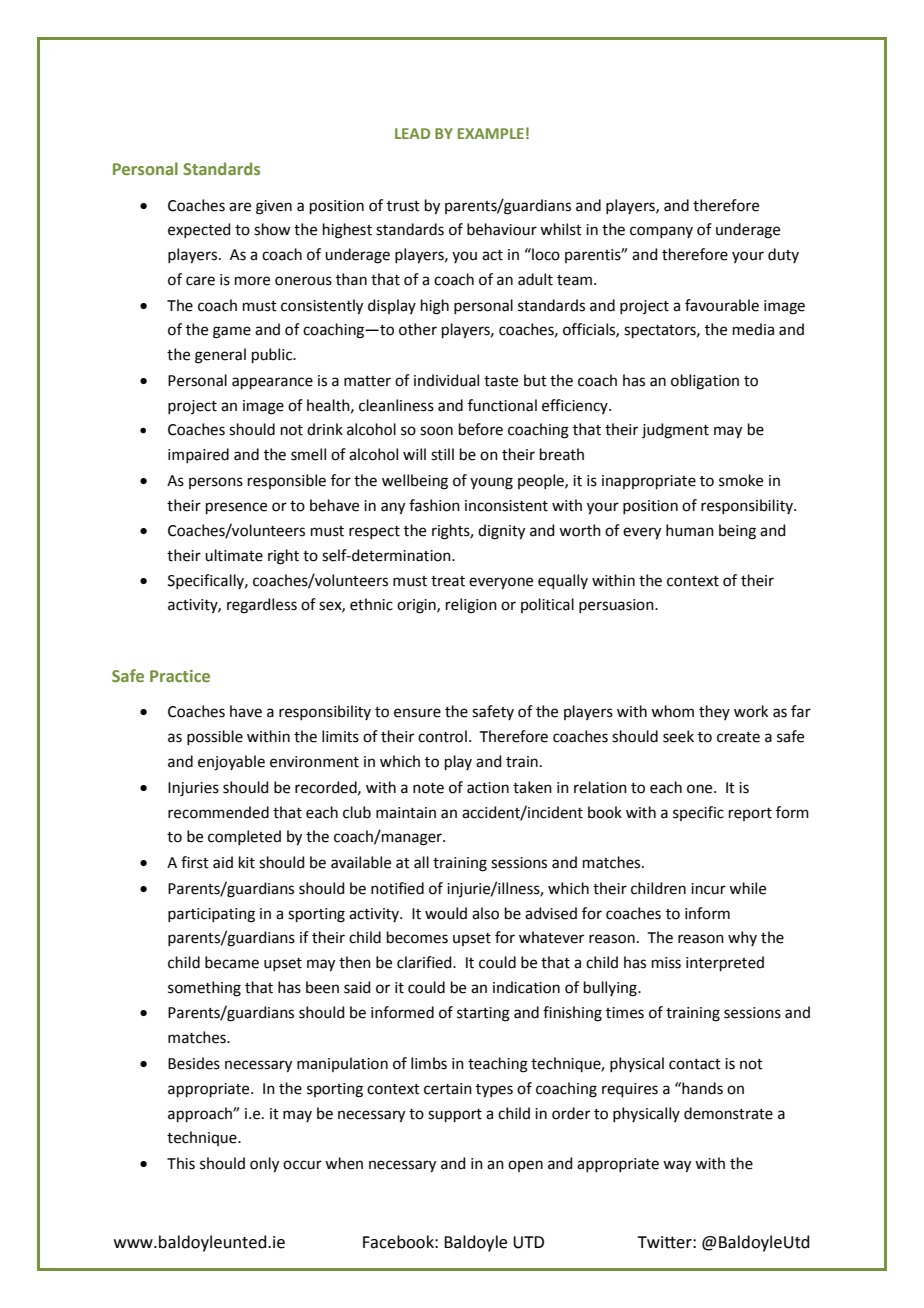 Image resolution: width=924 pixels, height=1308 pixels. I want to click on incur, so click(708, 889).
